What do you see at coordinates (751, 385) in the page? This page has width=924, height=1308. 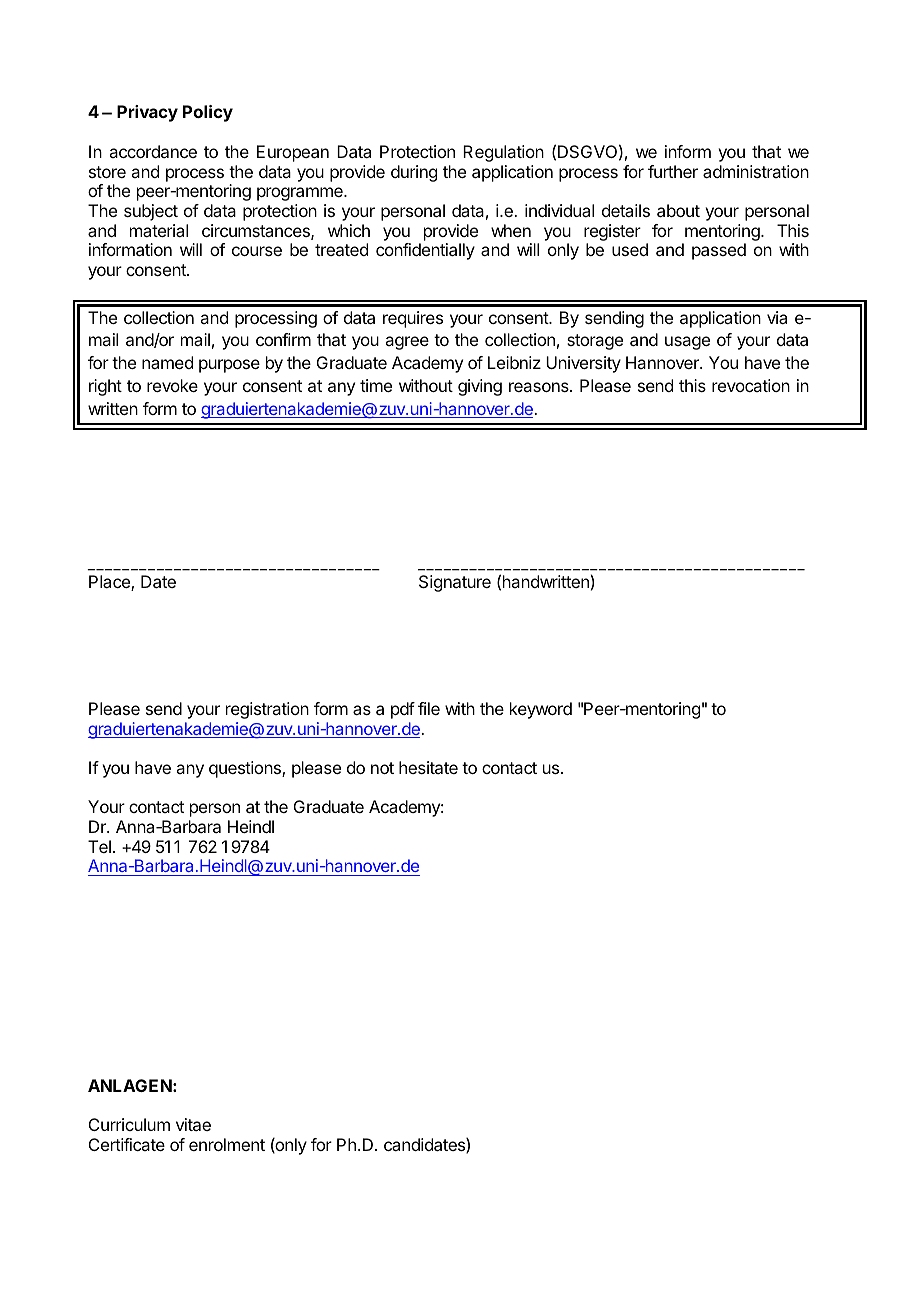 I see `revocation` at bounding box center [751, 385].
